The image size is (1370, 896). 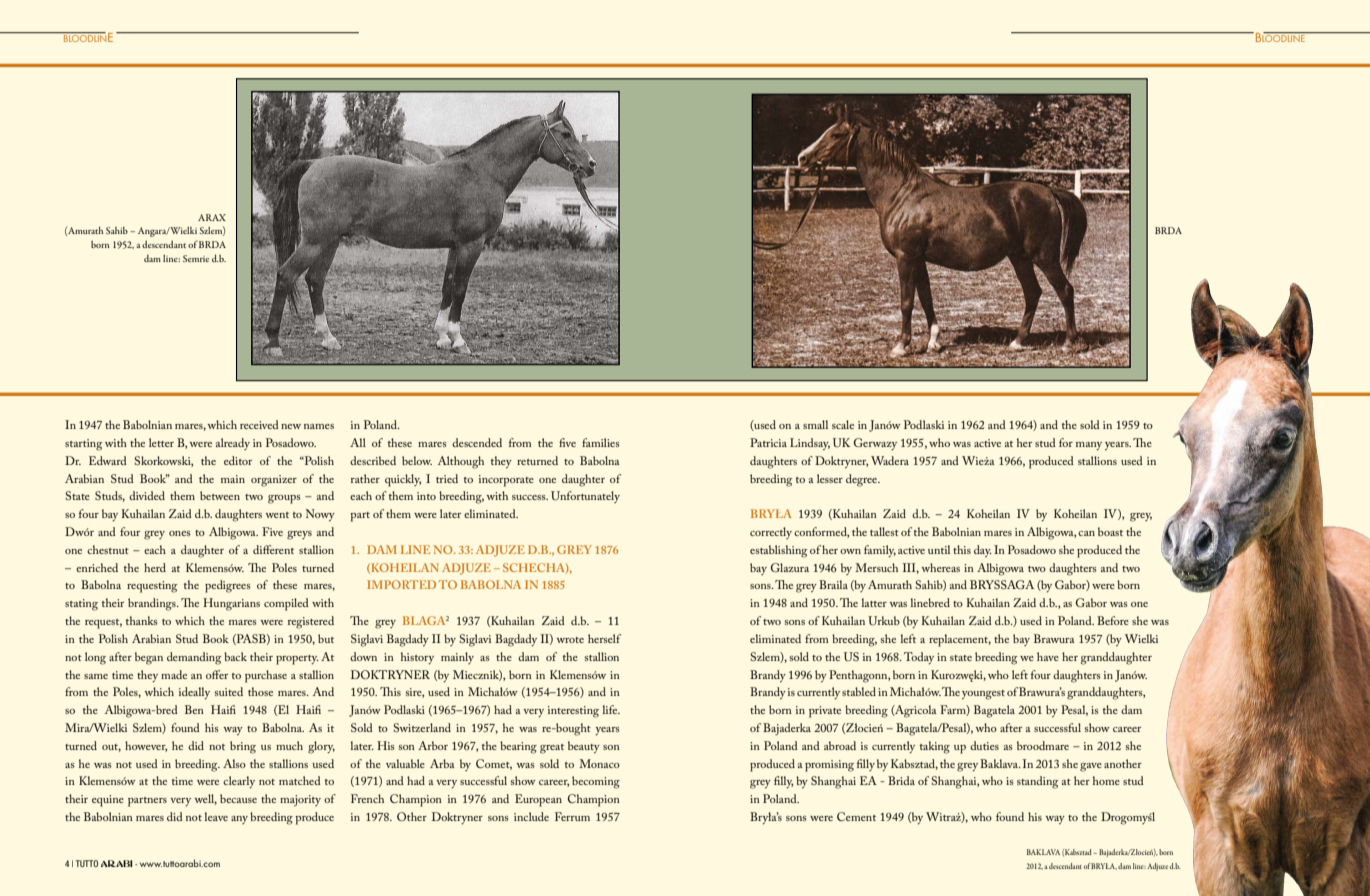 I want to click on families, so click(x=601, y=442).
